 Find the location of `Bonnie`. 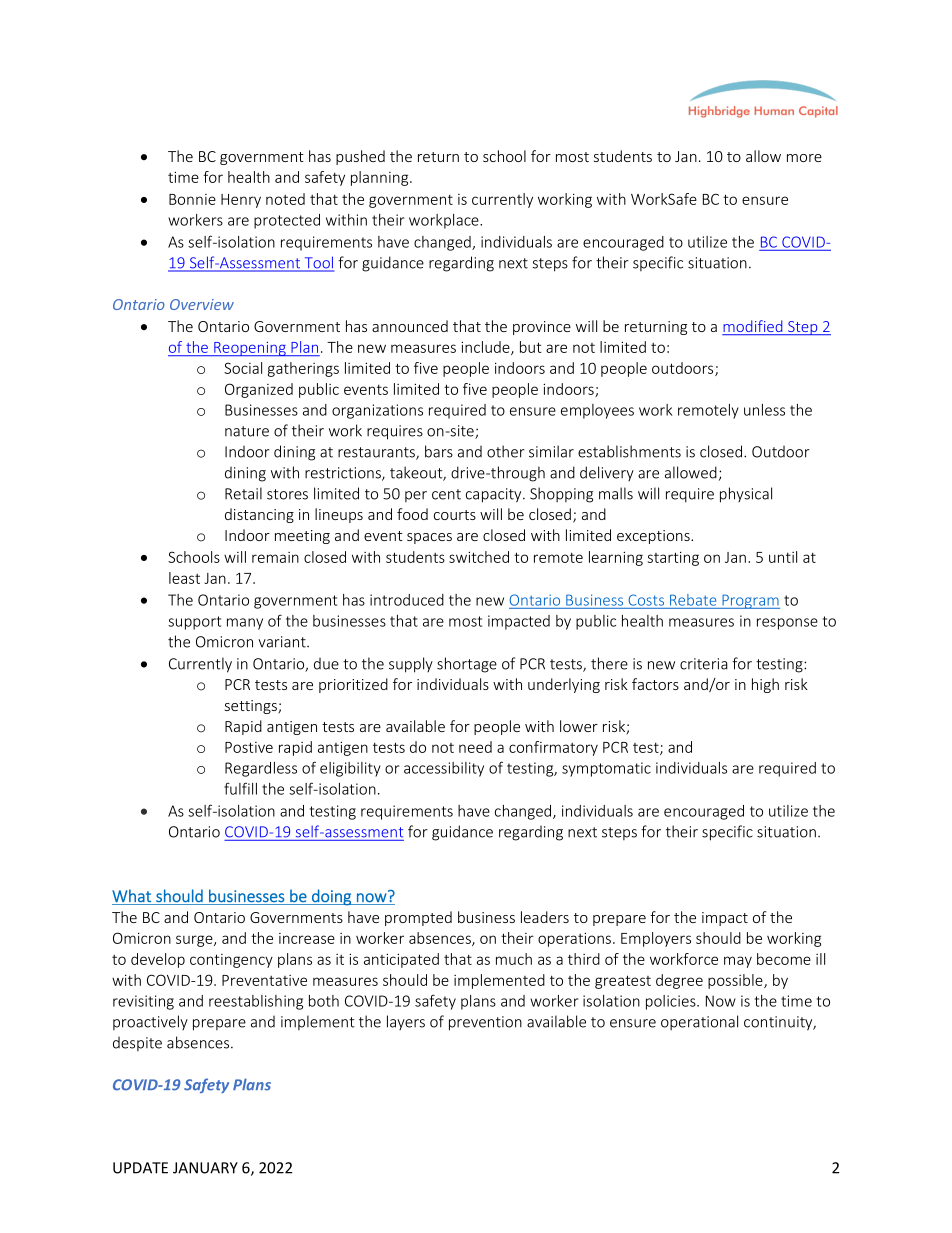

Bonnie is located at coordinates (192, 199).
